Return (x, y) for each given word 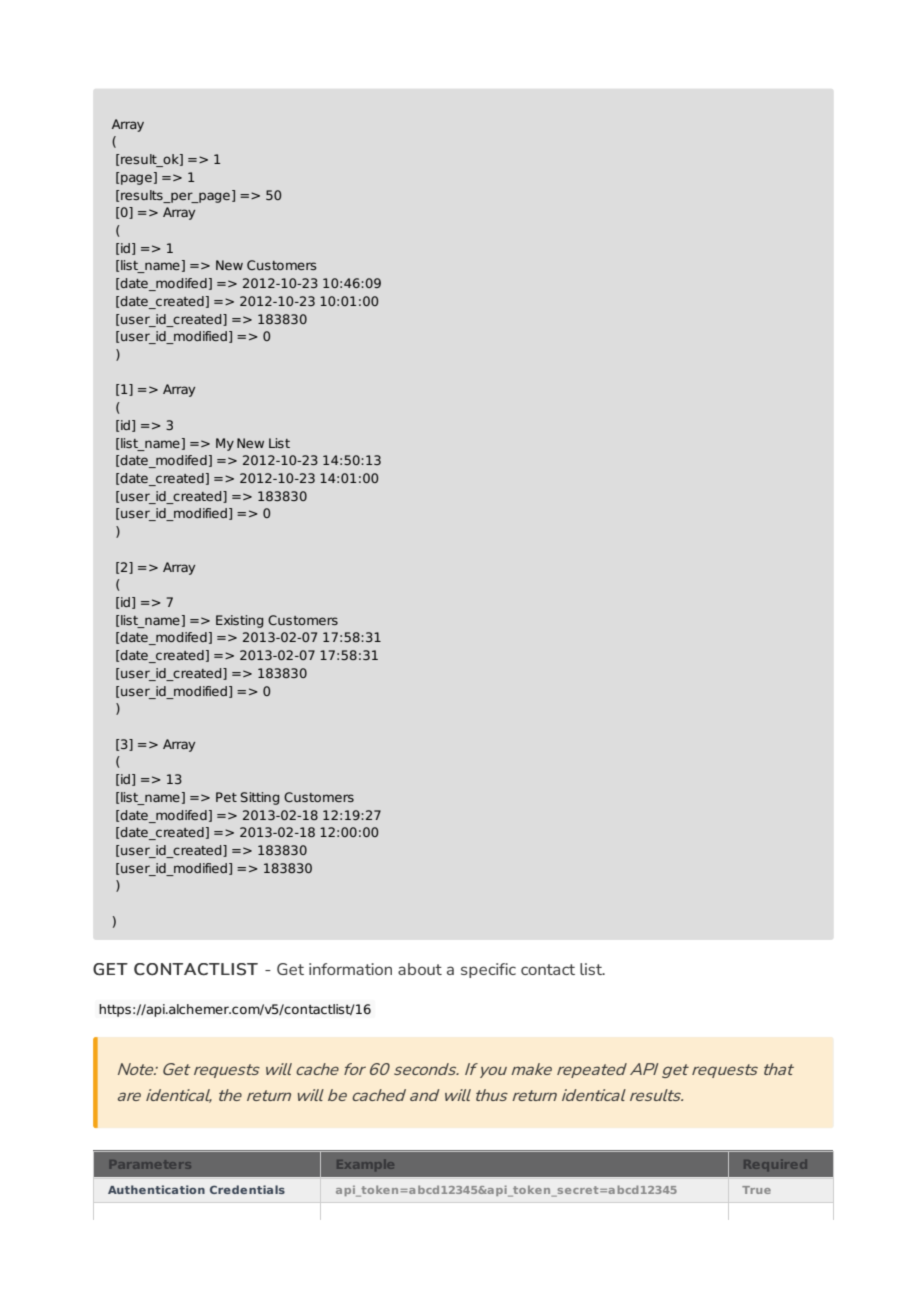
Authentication (156, 1189)
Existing (239, 621)
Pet (226, 797)
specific (488, 970)
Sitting (260, 798)
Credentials (247, 1189)
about (420, 969)
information (350, 969)
